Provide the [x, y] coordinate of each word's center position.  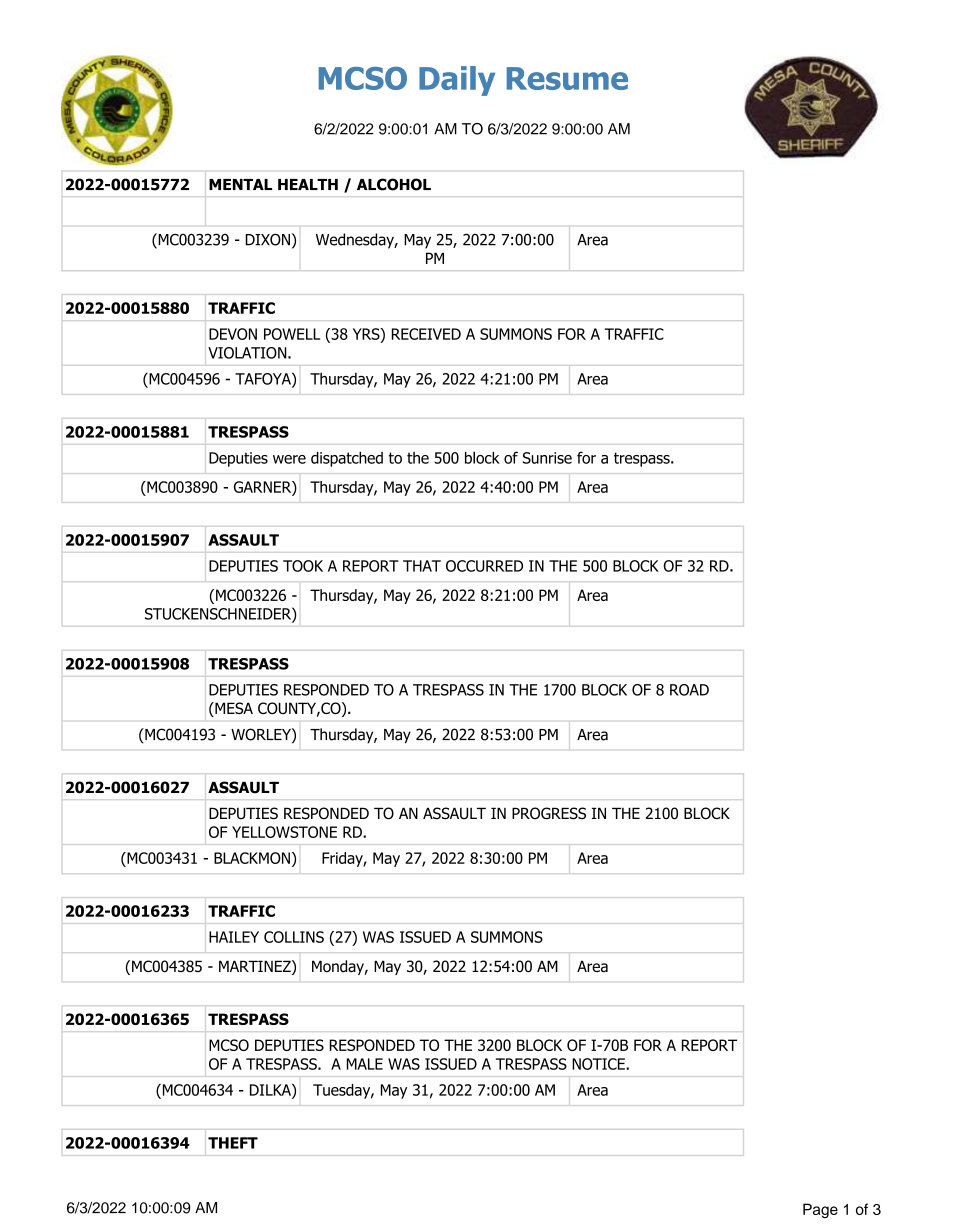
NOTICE [599, 1064]
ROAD [689, 690]
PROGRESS [549, 813]
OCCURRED [484, 566]
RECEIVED [426, 334]
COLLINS [294, 937]
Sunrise [547, 458]
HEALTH [308, 184]
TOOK [303, 566]
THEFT [233, 1143]
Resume [567, 78]
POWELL [292, 334]
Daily [457, 81]
